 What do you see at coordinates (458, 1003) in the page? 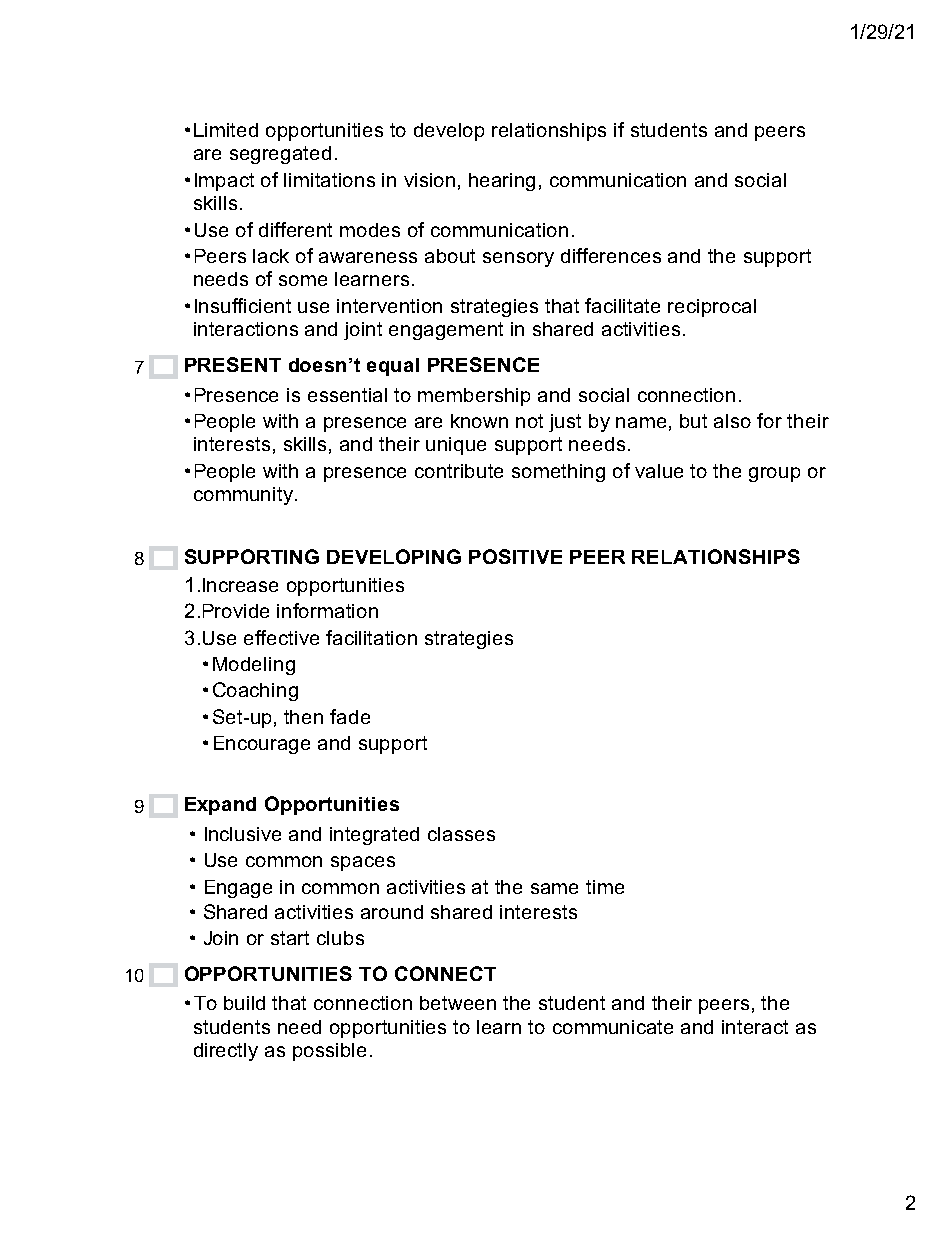
I see `between` at bounding box center [458, 1003].
